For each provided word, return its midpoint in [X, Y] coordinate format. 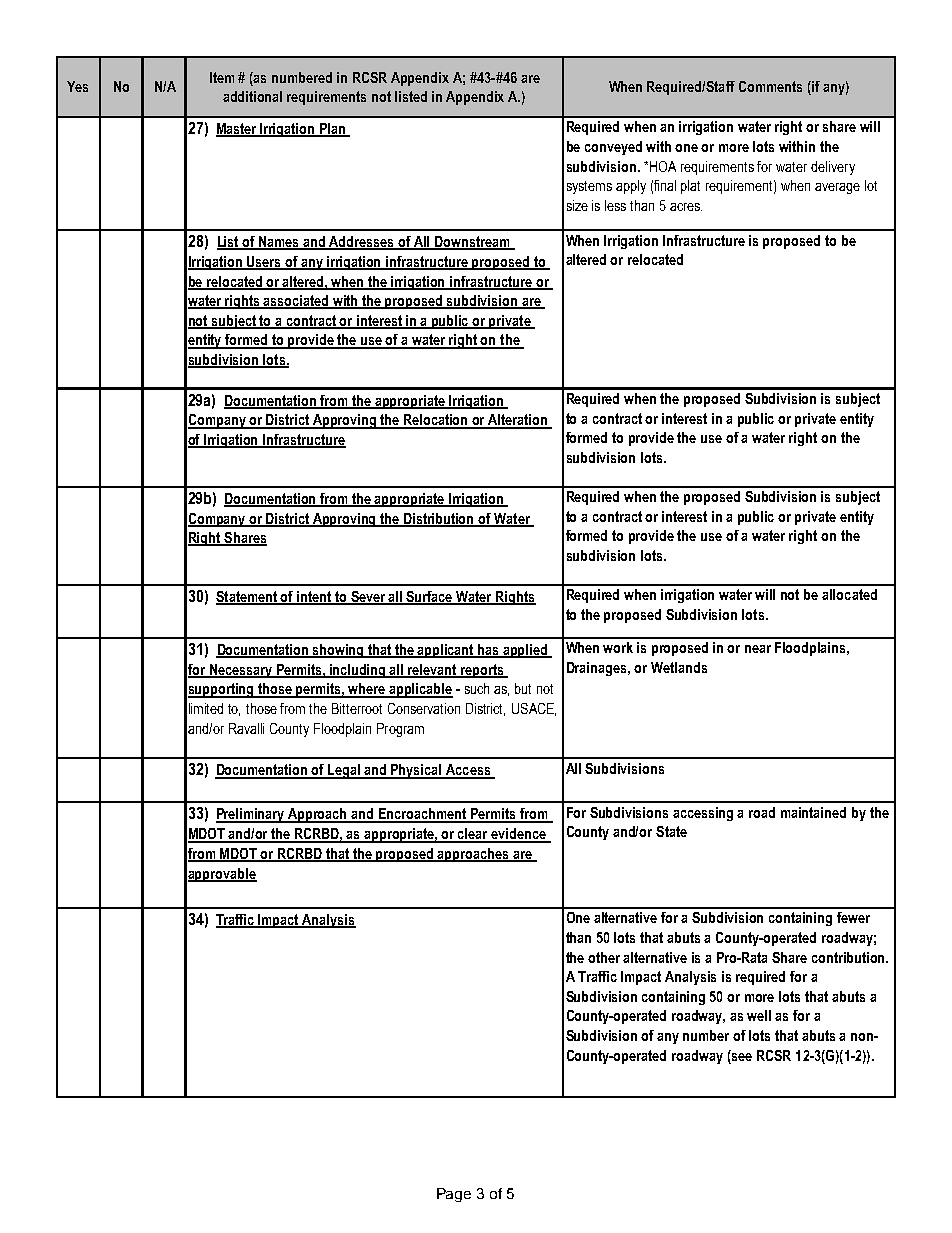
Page [454, 1195]
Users [265, 263]
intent [314, 597]
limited [206, 708]
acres [686, 207]
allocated [849, 594]
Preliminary [251, 815]
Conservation [424, 708]
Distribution [439, 519]
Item [222, 77]
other [604, 957]
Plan [332, 130]
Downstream [472, 243]
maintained [813, 812]
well [759, 1015]
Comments [770, 86]
